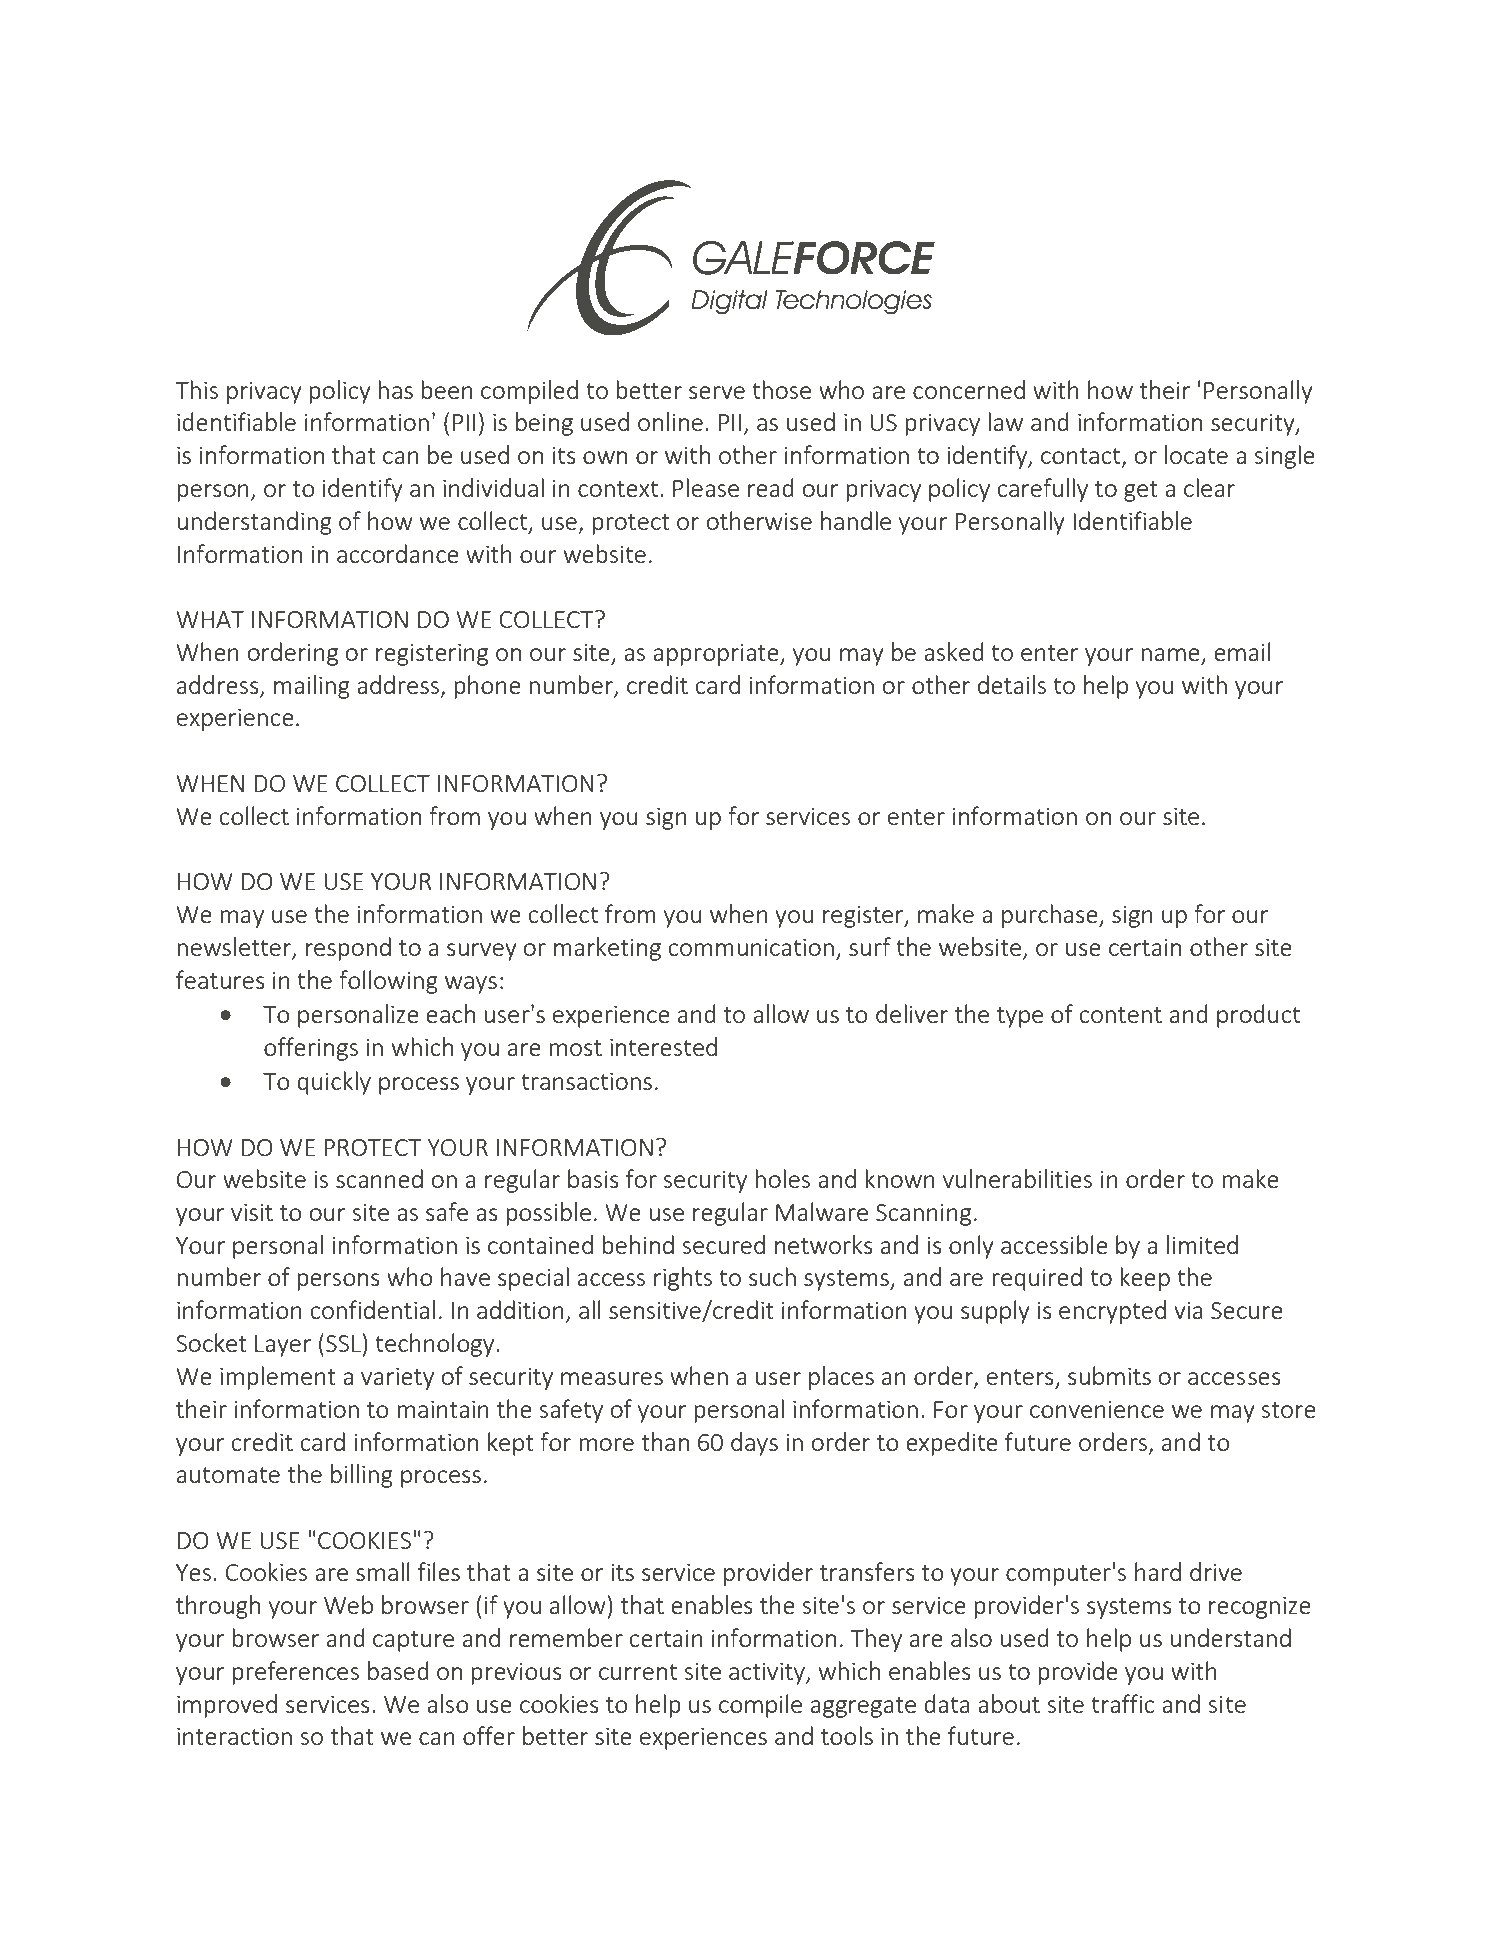 This image has width=1493, height=1933. What do you see at coordinates (1097, 1409) in the image?
I see `convenience` at bounding box center [1097, 1409].
